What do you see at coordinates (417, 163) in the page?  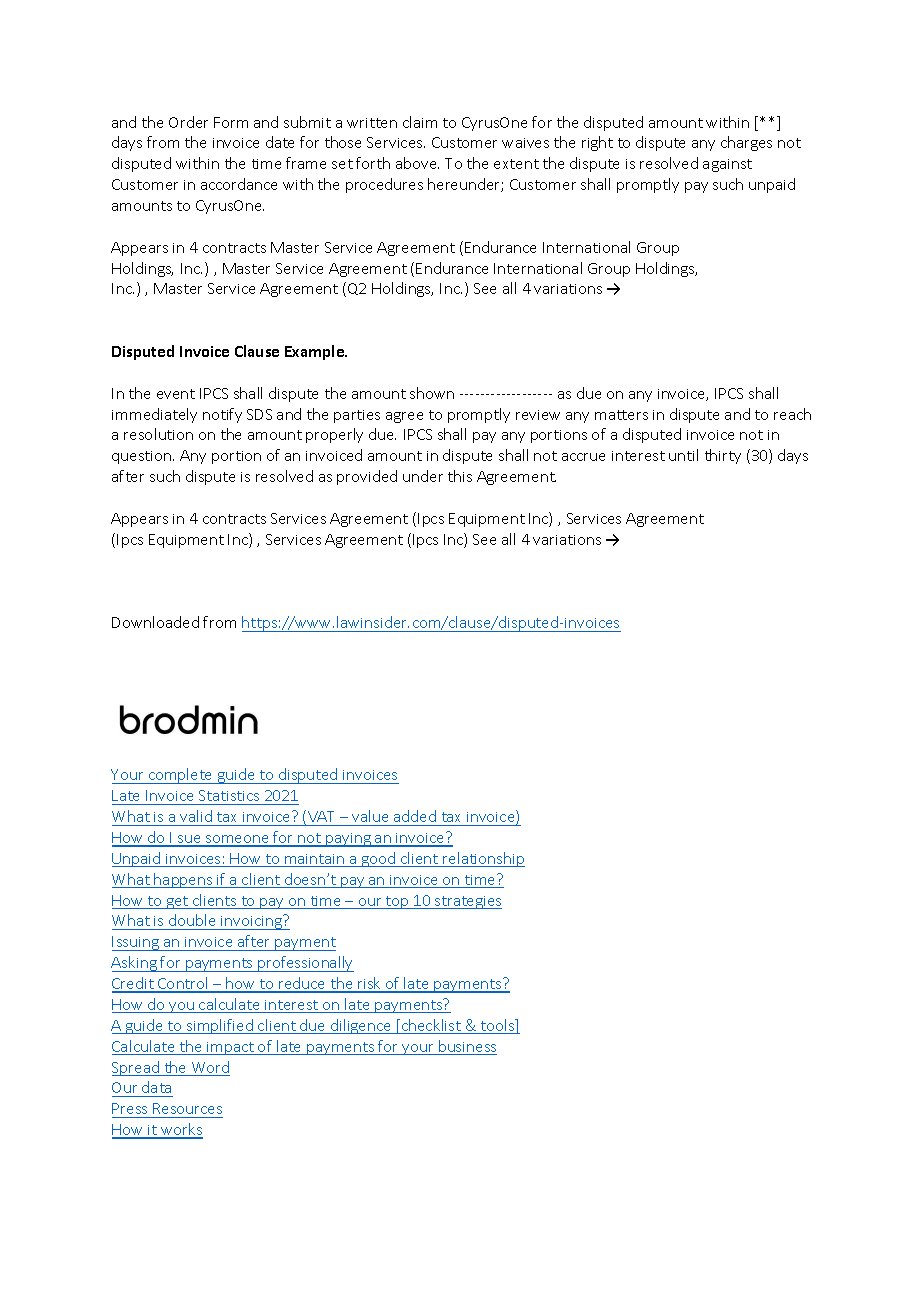 I see `above` at bounding box center [417, 163].
